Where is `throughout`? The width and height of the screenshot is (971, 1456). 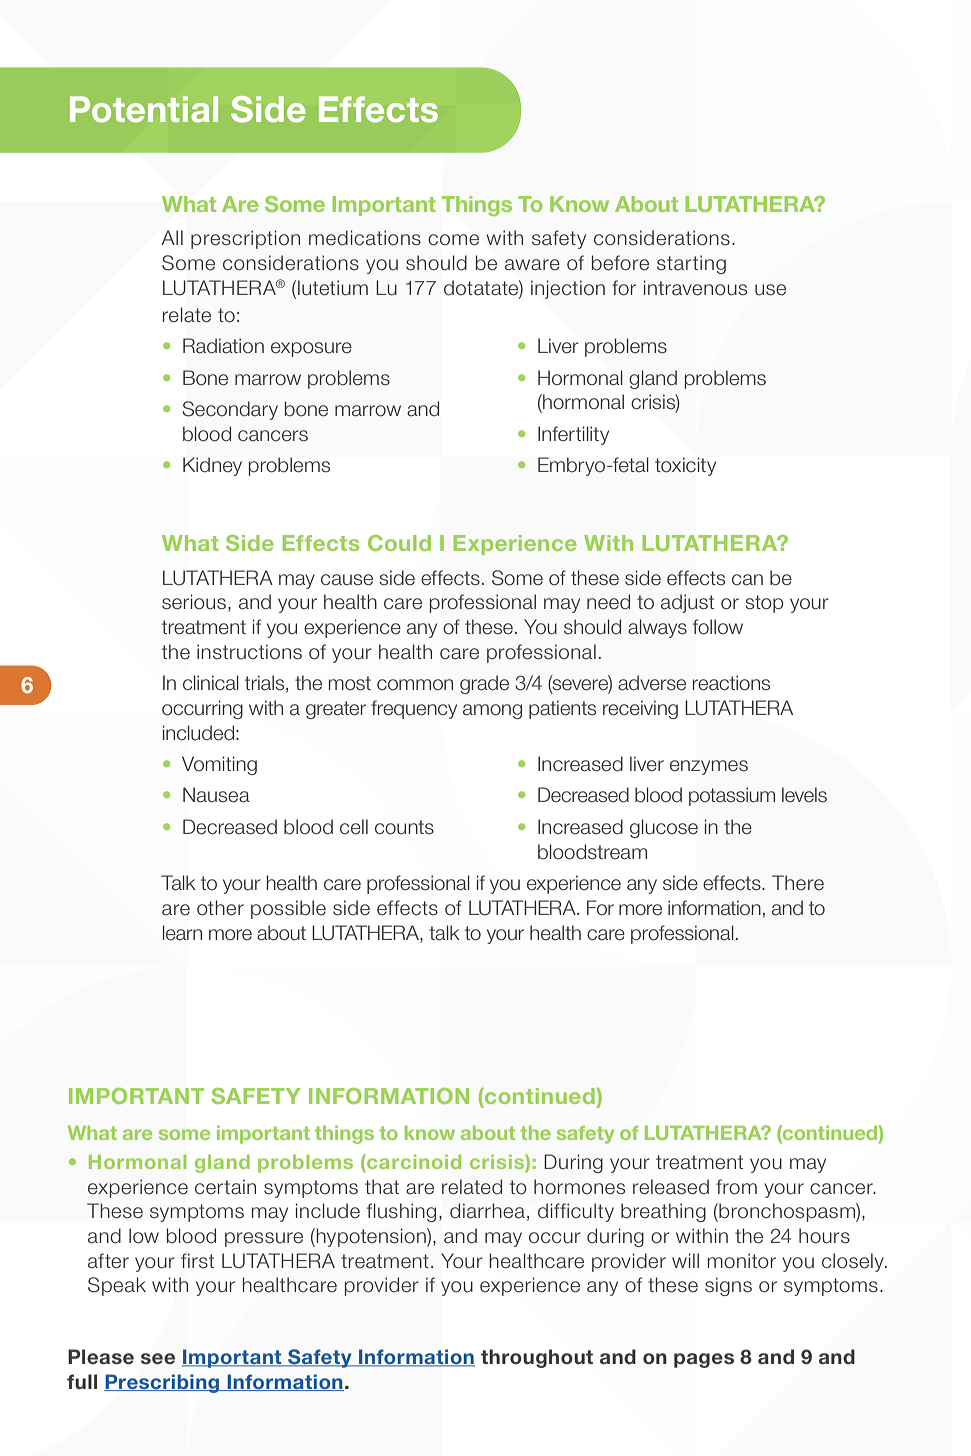
throughout is located at coordinates (537, 1358).
